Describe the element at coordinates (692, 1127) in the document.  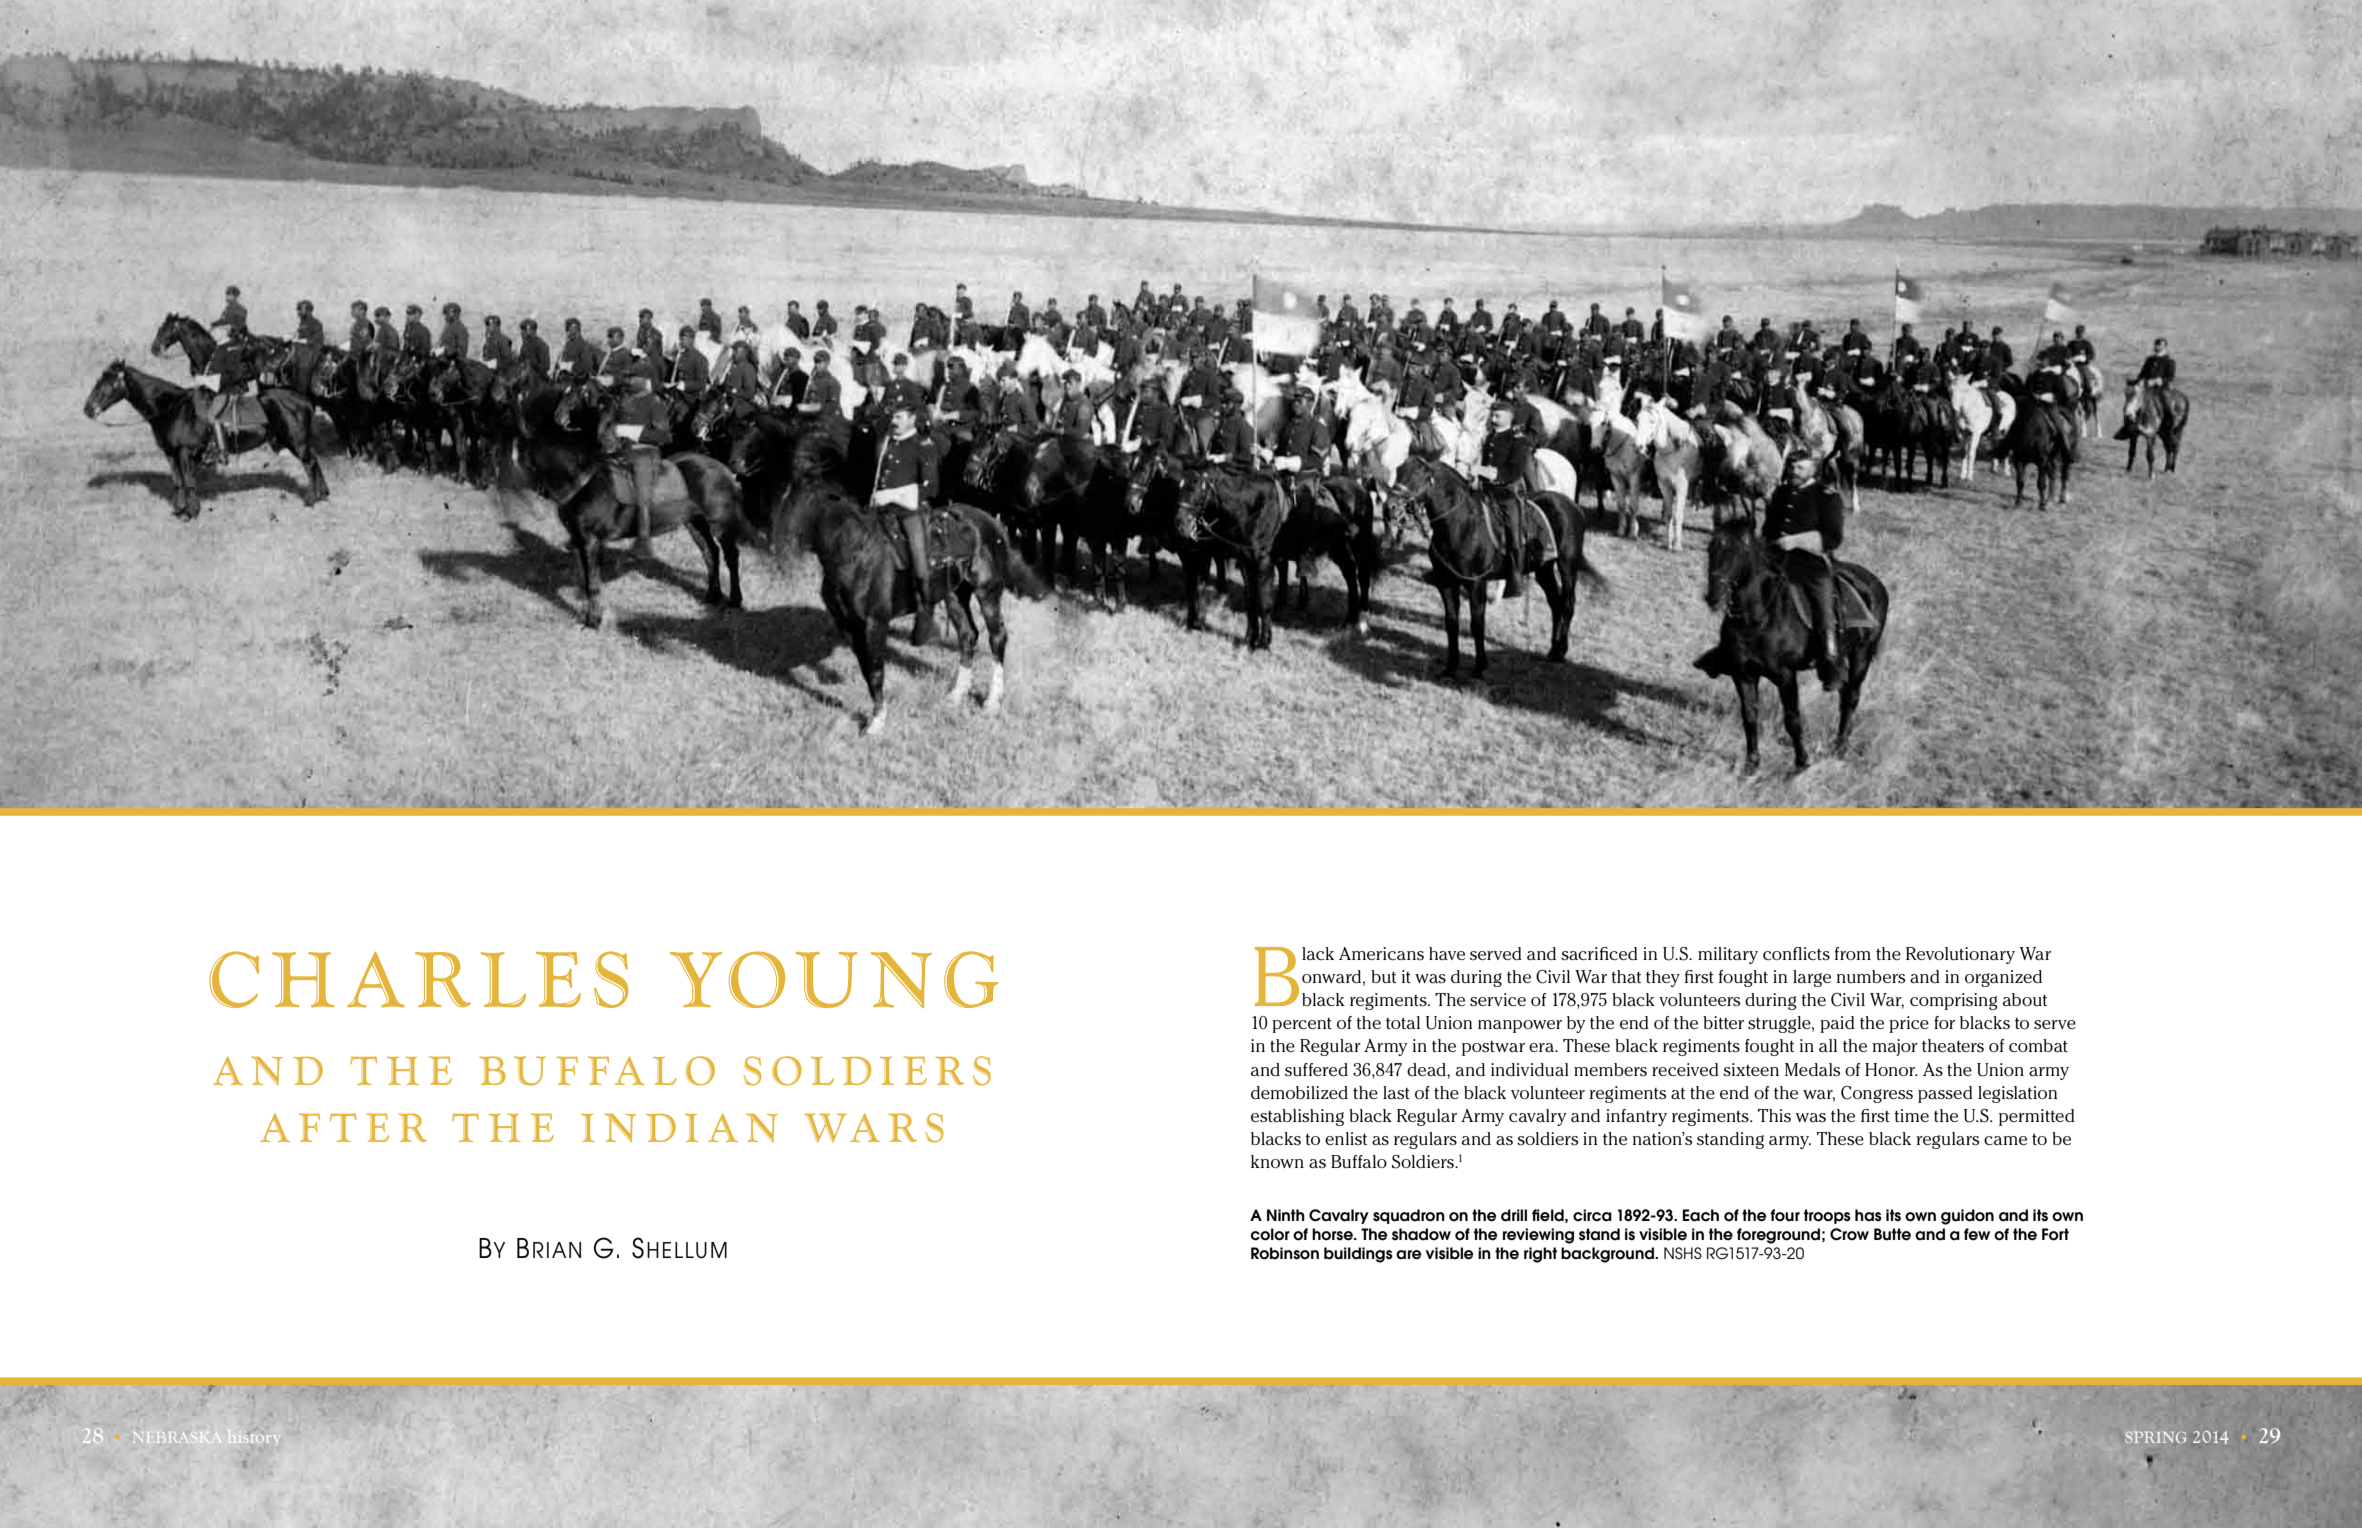
I see `dia` at that location.
